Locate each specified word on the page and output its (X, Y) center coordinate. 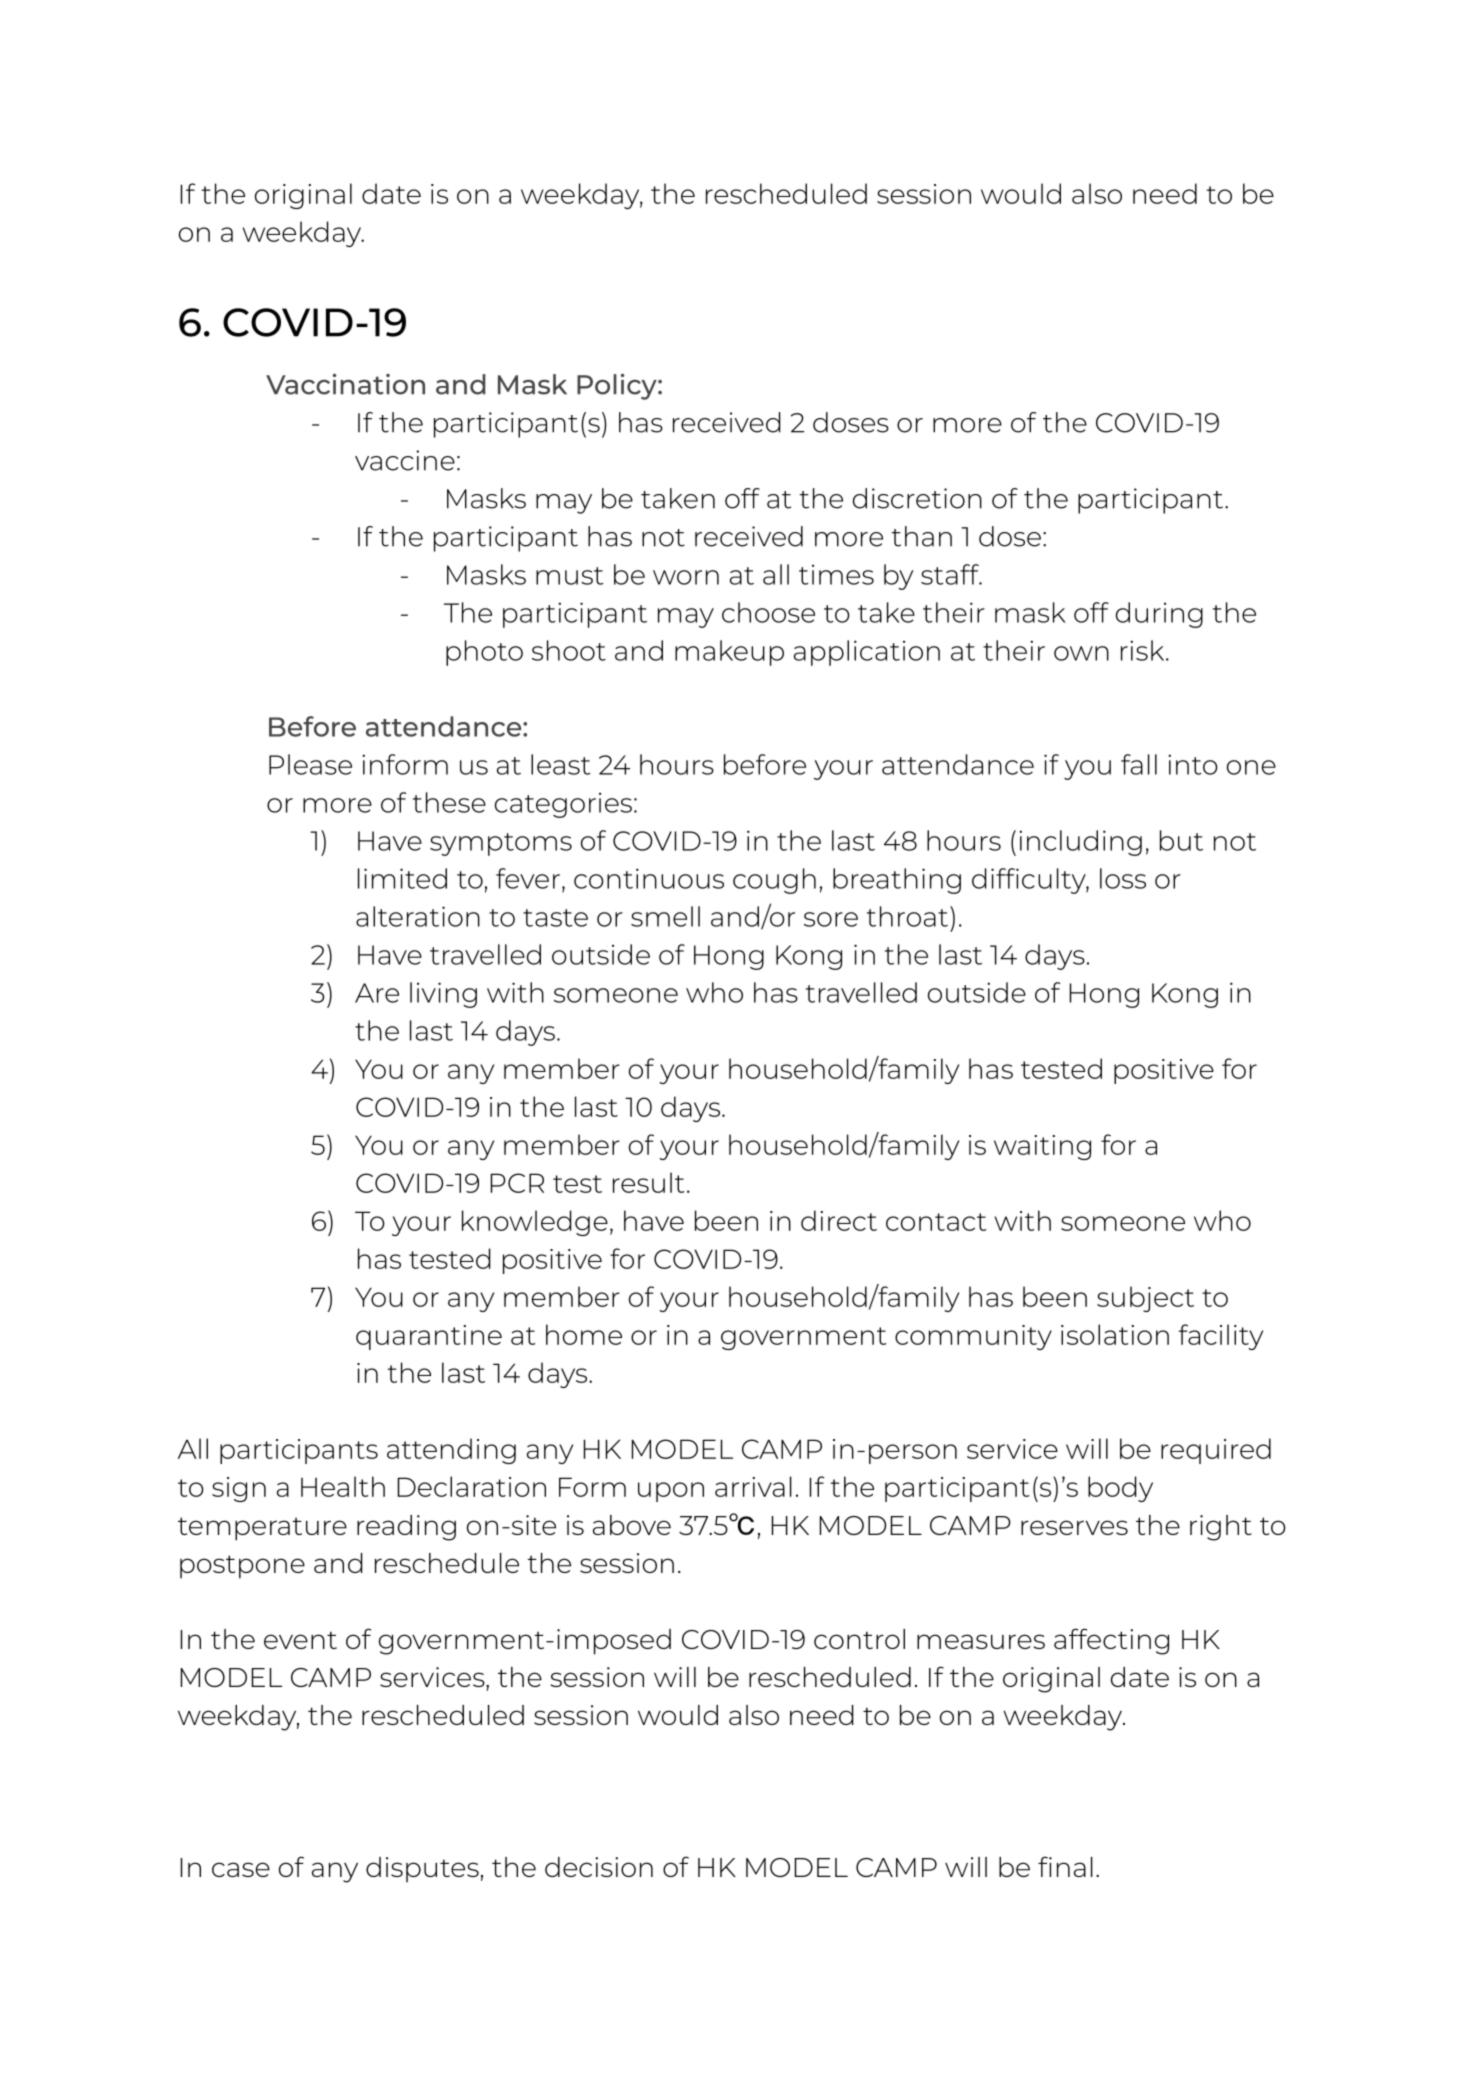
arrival (753, 1486)
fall (1139, 764)
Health (343, 1486)
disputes (422, 1870)
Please (310, 764)
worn (686, 577)
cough (774, 881)
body (1120, 1489)
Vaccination (345, 384)
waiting (1042, 1147)
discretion (917, 498)
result (648, 1182)
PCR (517, 1183)
